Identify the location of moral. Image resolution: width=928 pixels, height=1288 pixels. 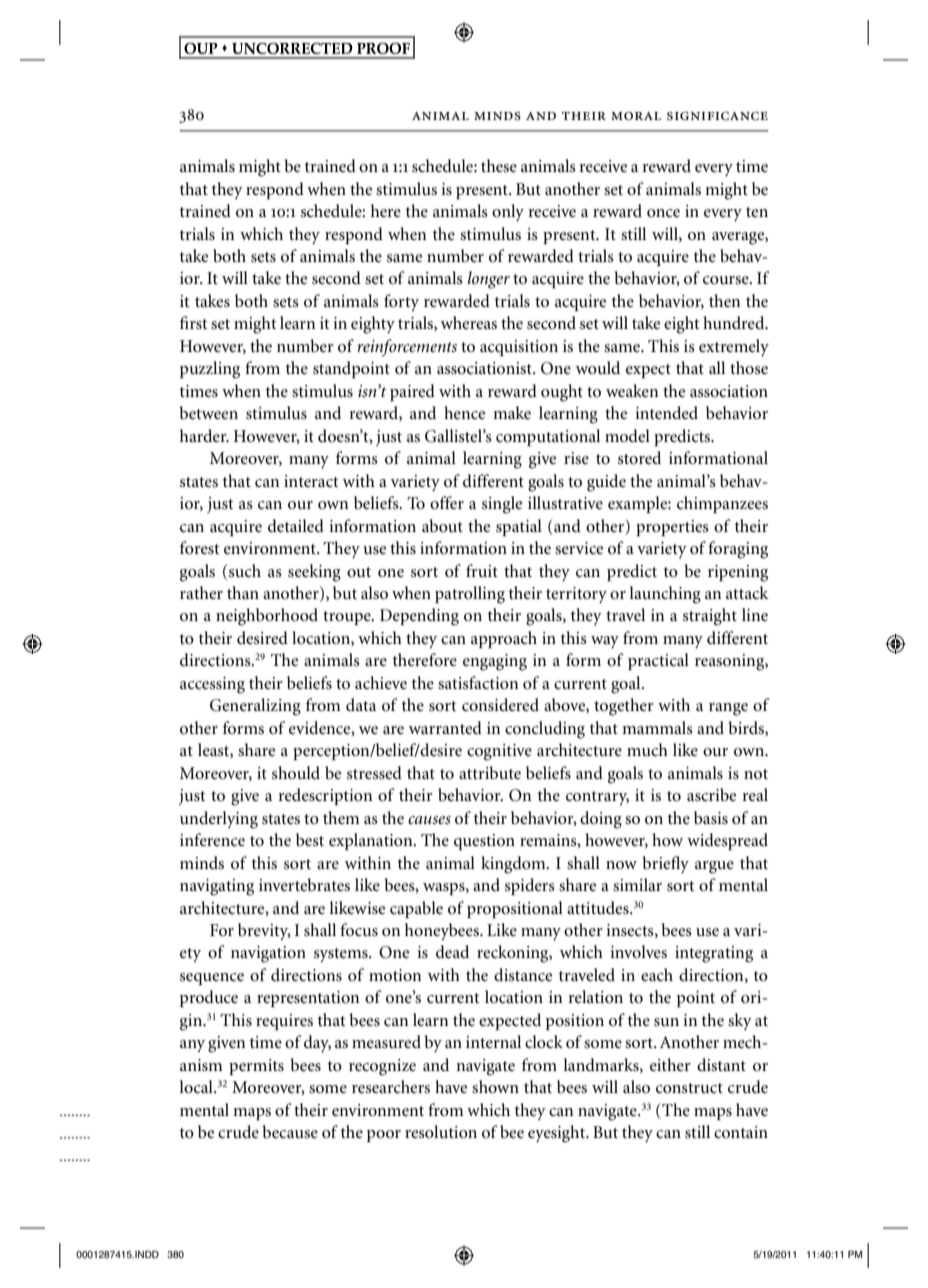
(636, 116).
